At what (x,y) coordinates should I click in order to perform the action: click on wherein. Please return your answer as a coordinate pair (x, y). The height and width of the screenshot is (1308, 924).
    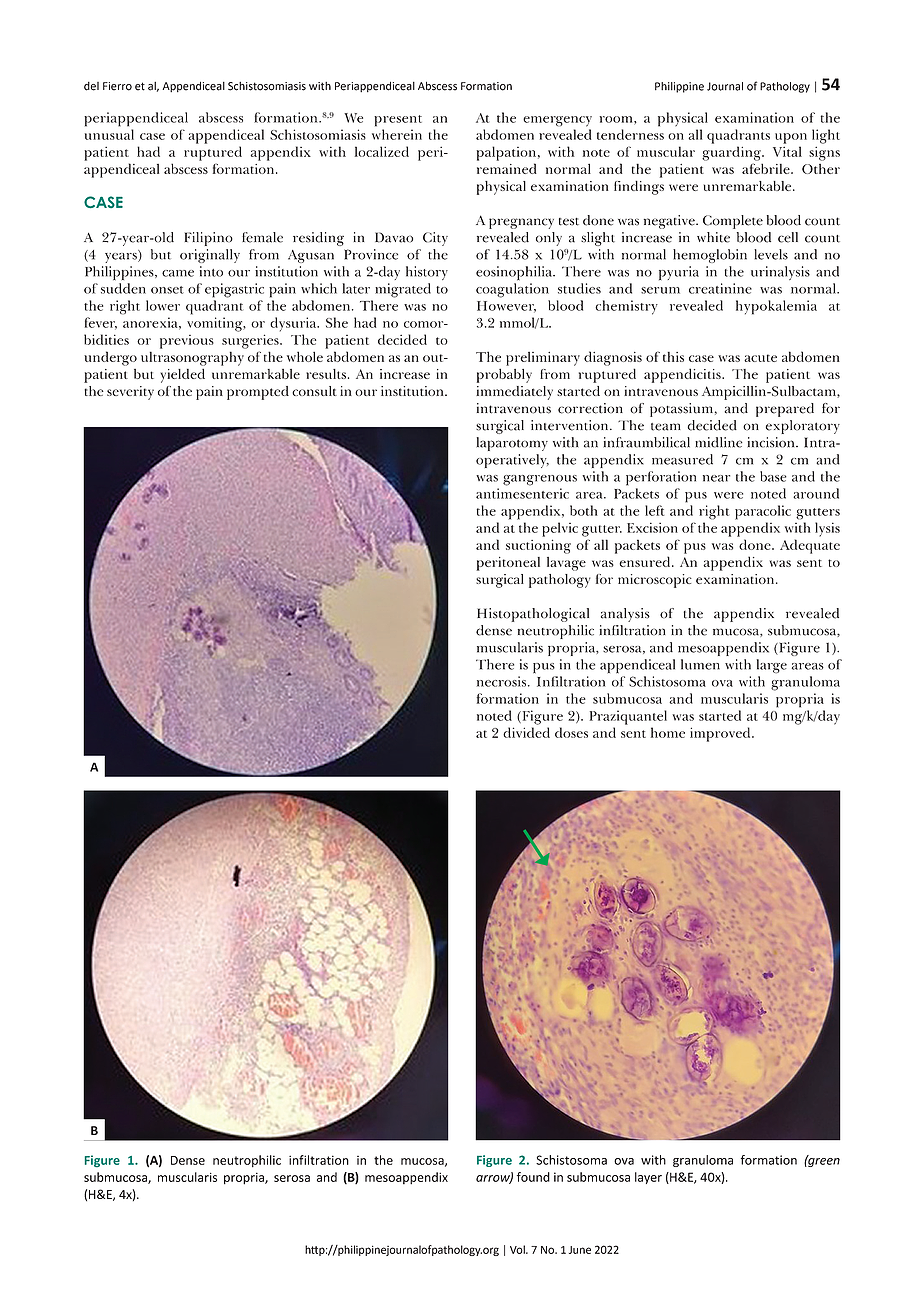
    Looking at the image, I should click on (397, 134).
